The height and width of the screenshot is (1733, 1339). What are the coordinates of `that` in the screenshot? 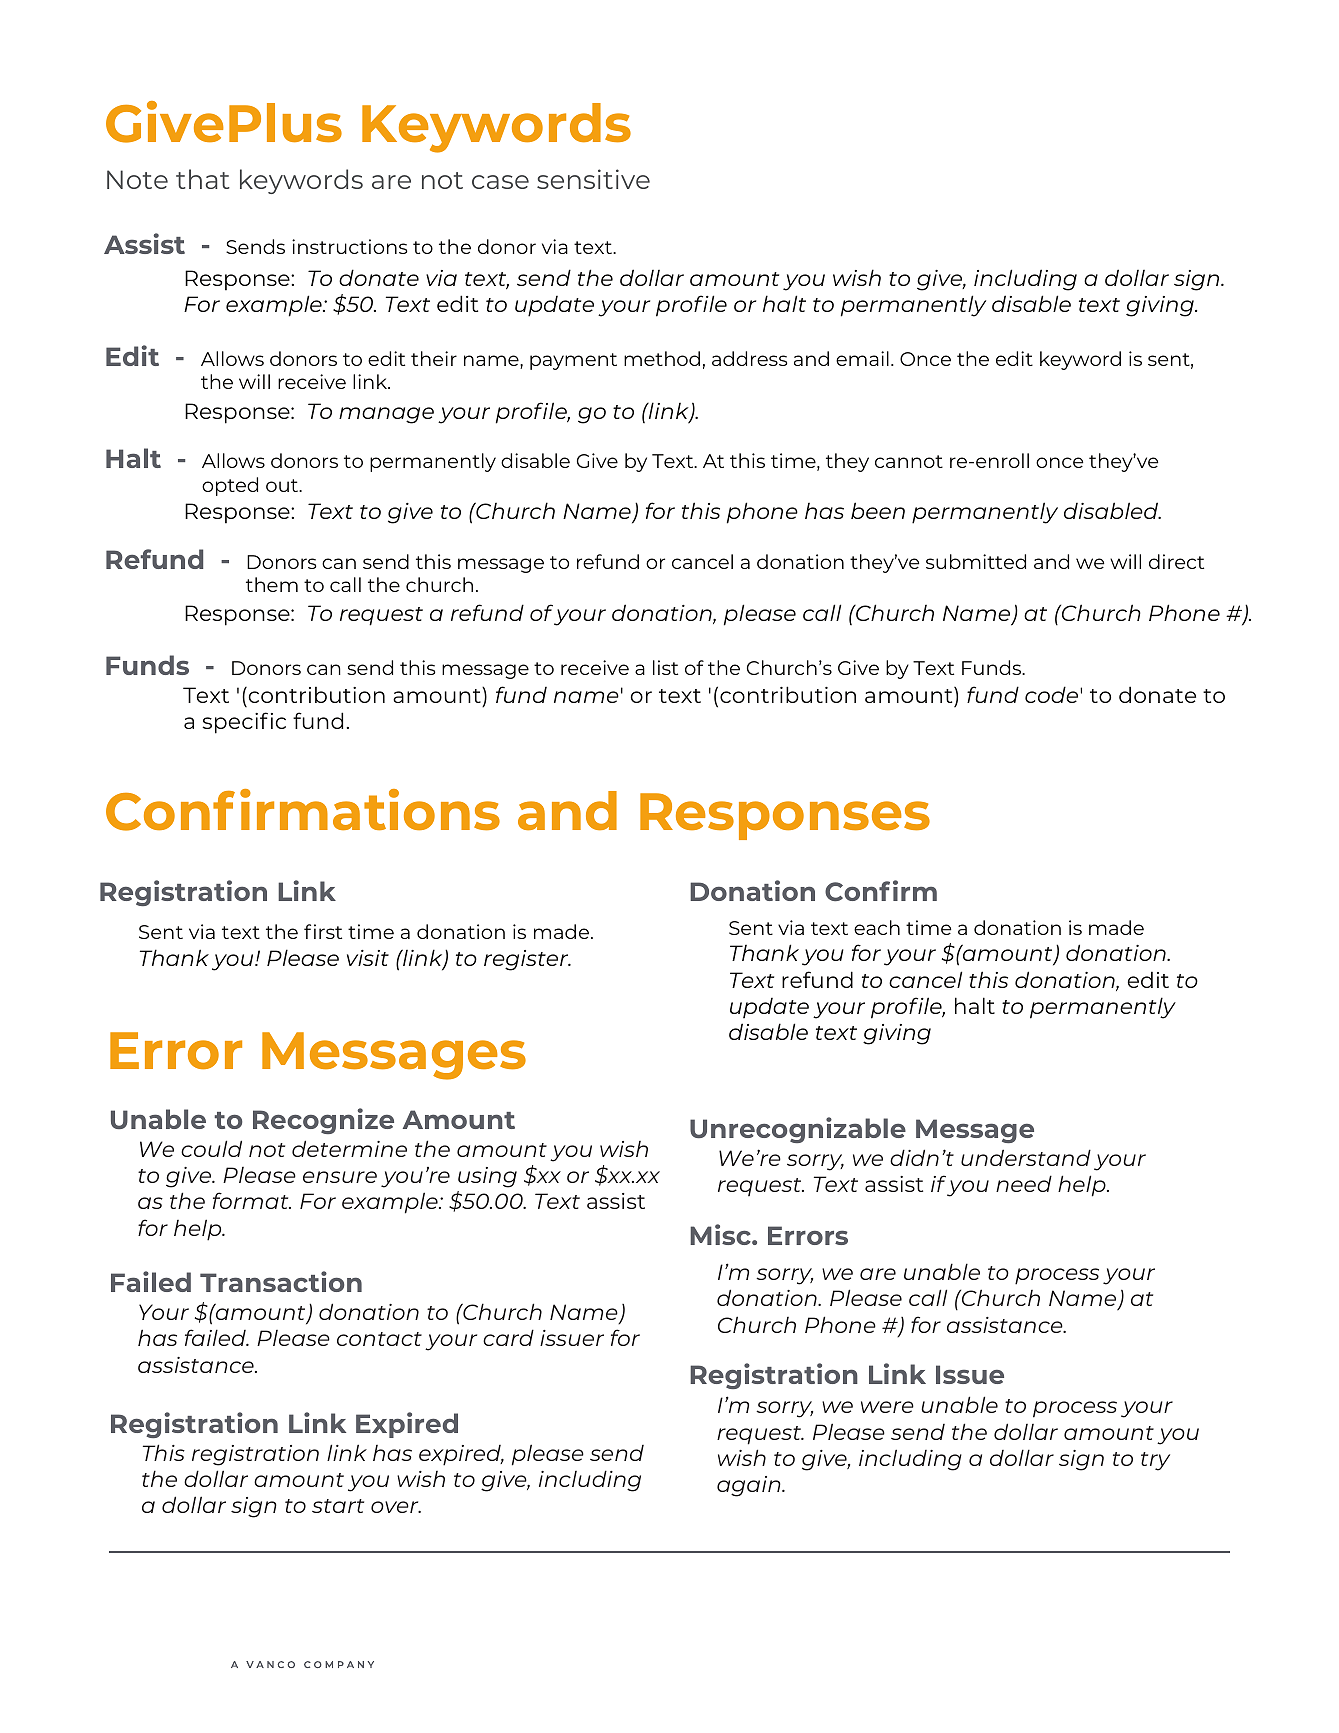 It's located at (203, 179).
